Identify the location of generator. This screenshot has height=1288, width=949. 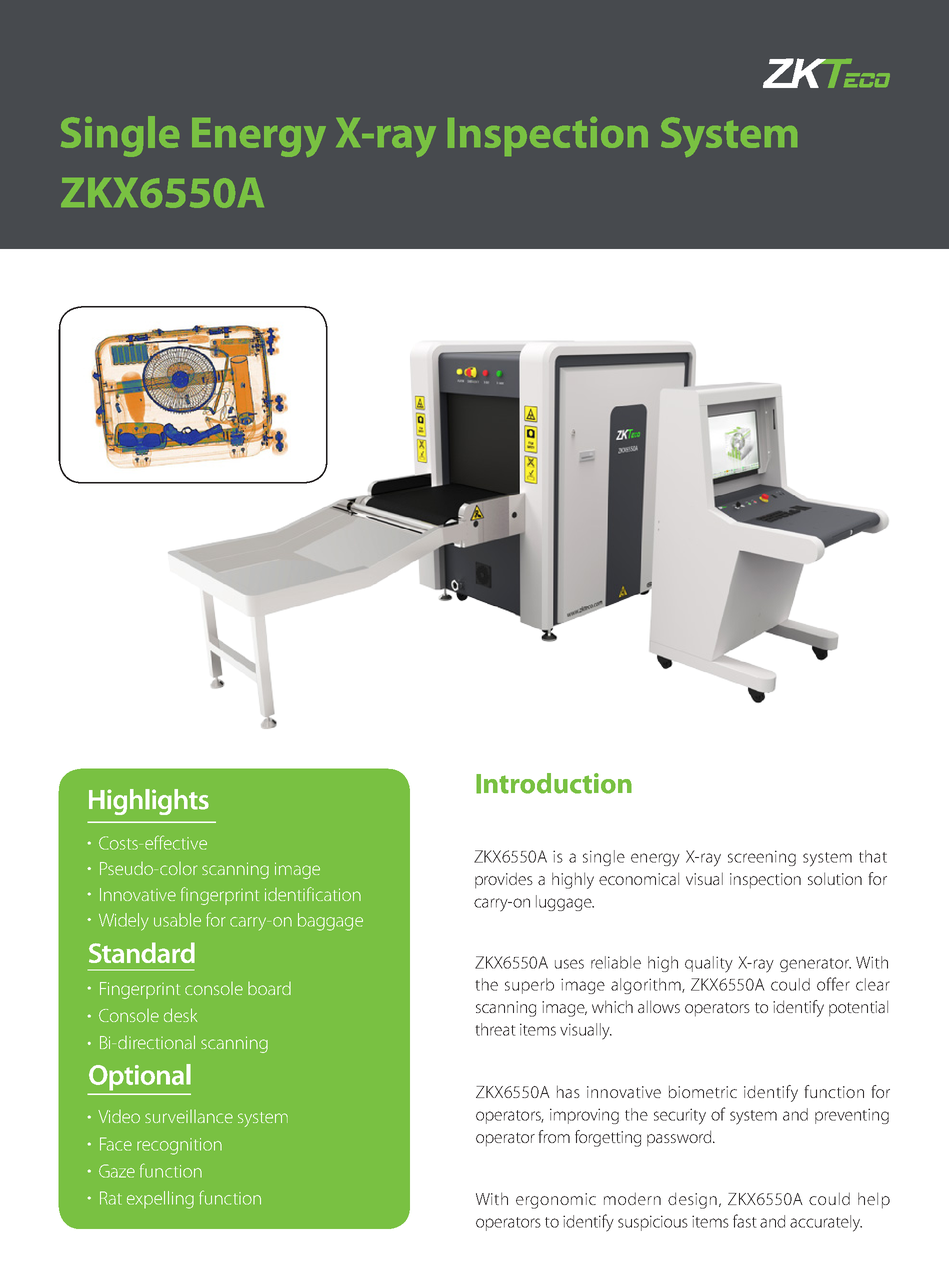
(815, 965).
